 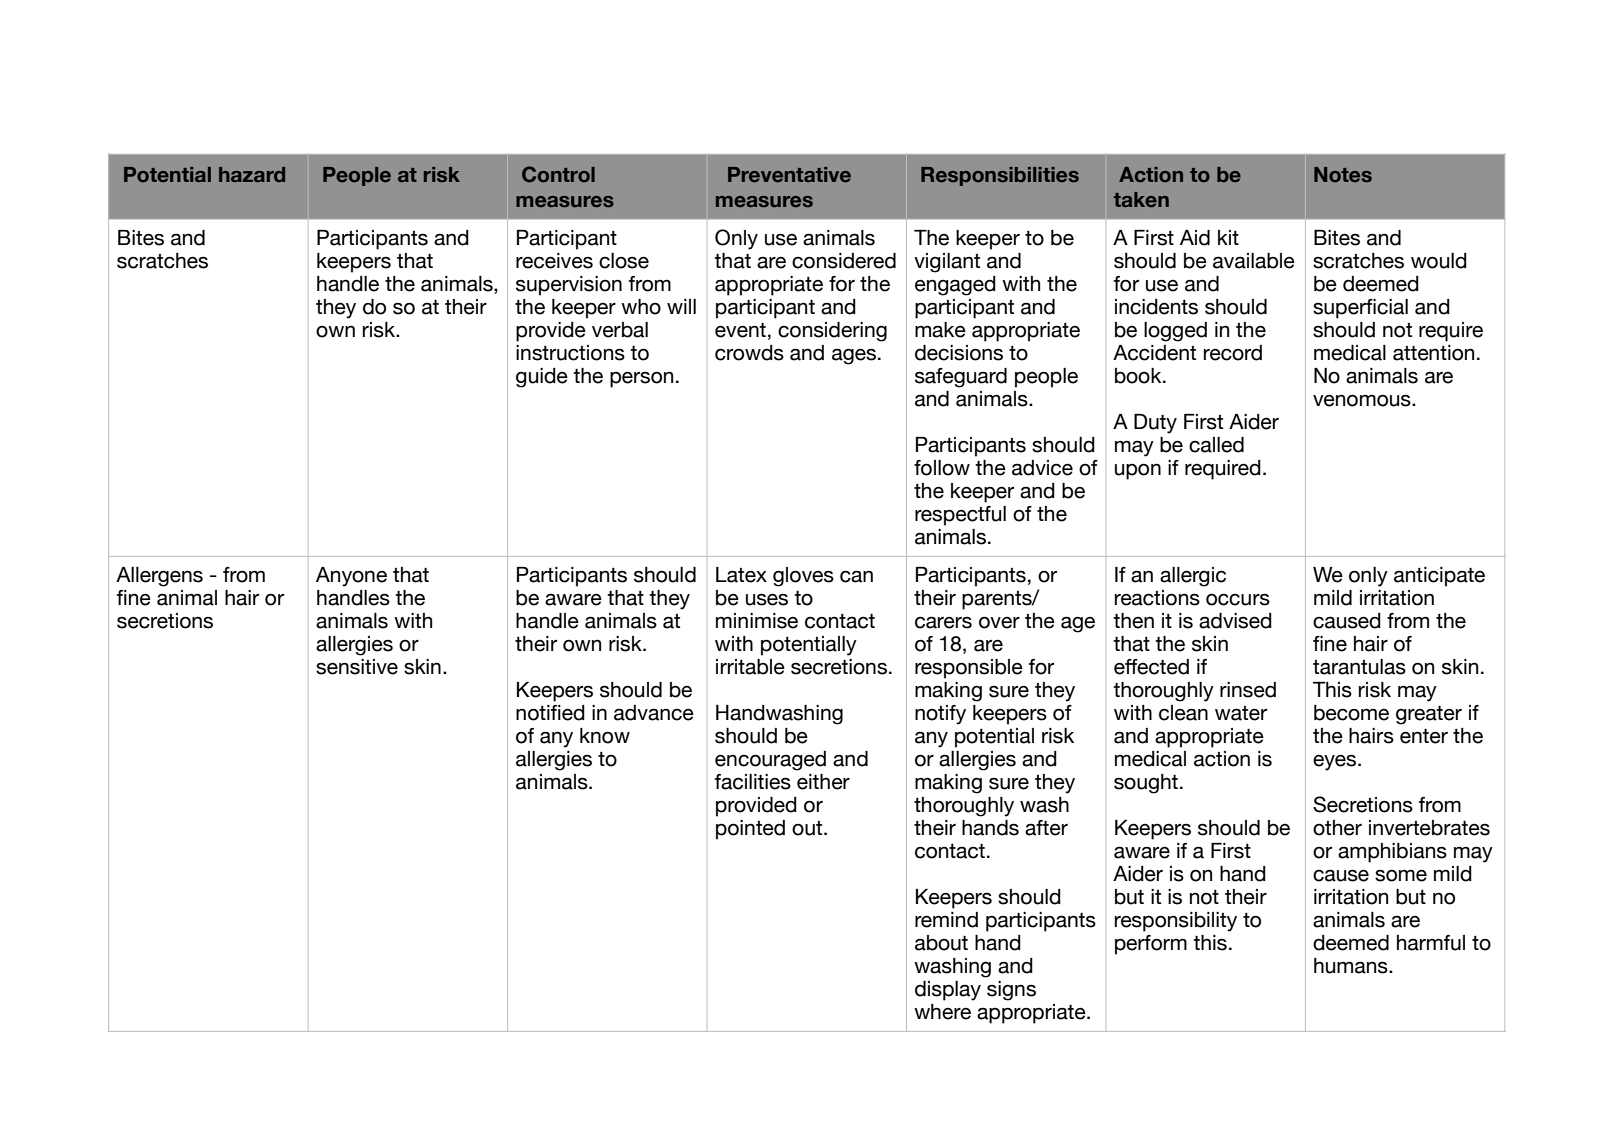 What do you see at coordinates (1343, 174) in the screenshot?
I see `Notes` at bounding box center [1343, 174].
